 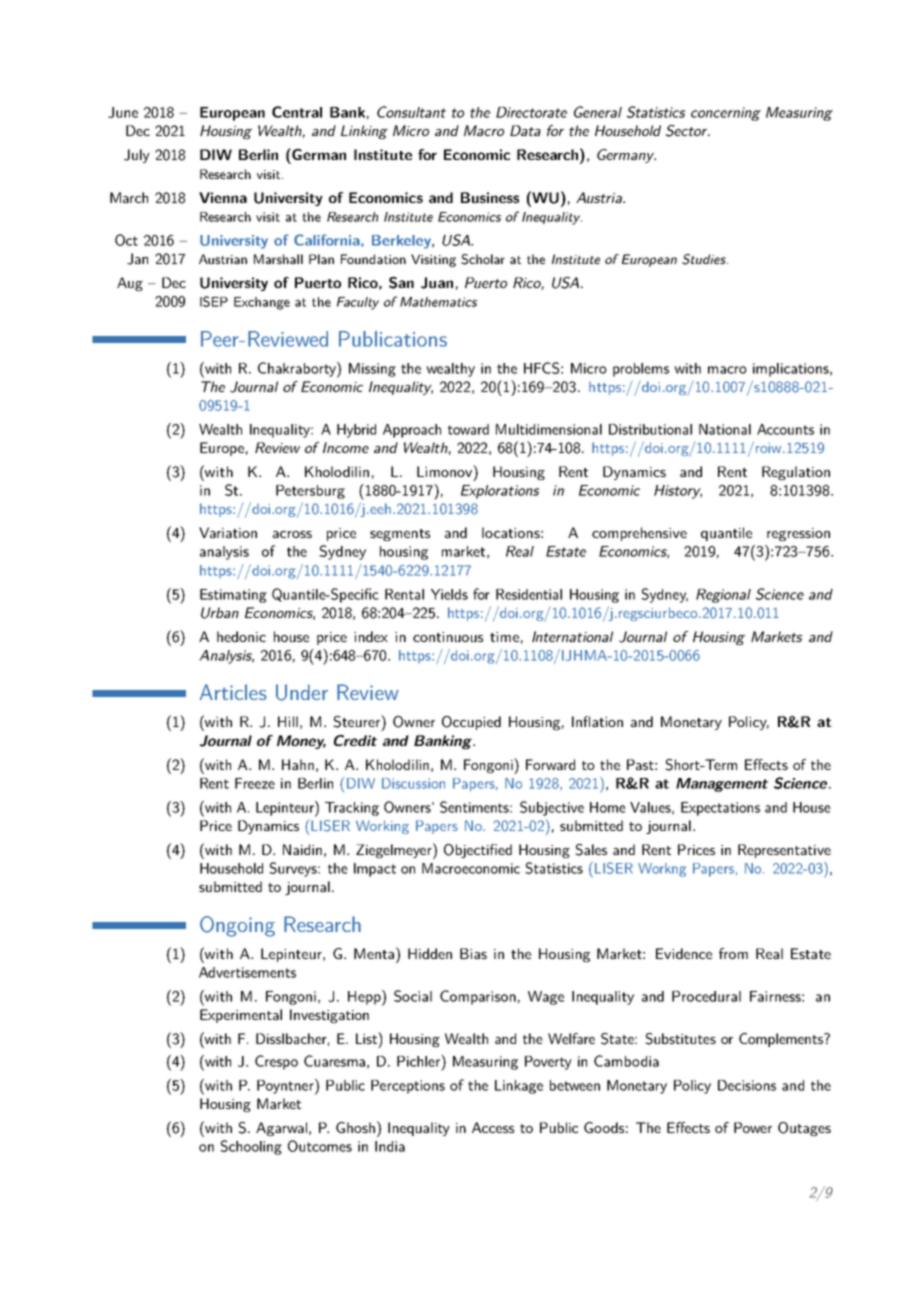 I want to click on Sector, so click(x=688, y=131).
